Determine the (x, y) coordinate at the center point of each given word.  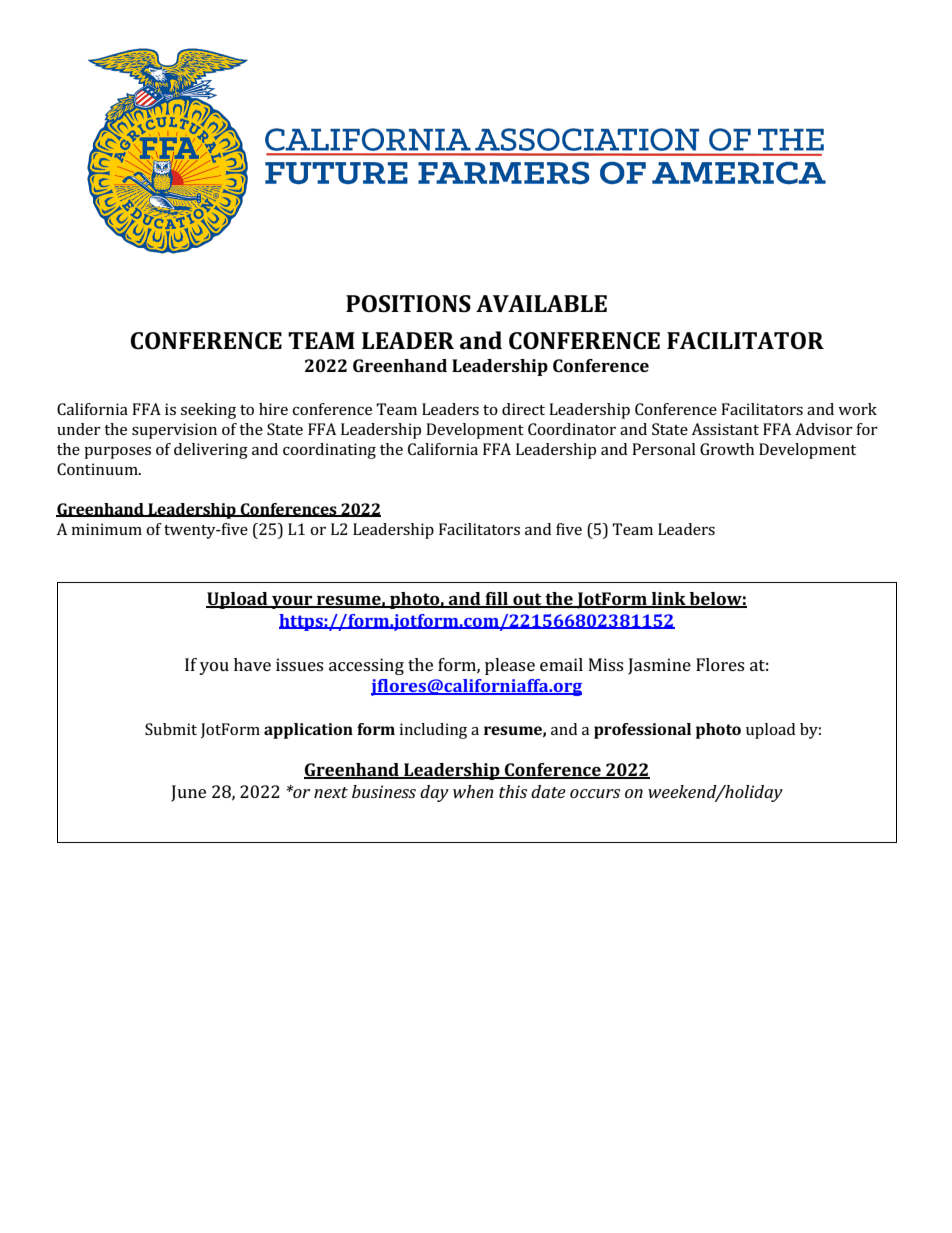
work (857, 409)
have (252, 664)
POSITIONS (408, 304)
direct (523, 409)
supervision (174, 431)
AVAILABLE (541, 303)
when (473, 791)
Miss (606, 664)
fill (496, 599)
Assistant (725, 429)
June (188, 793)
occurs (595, 793)
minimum (107, 529)
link (669, 599)
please (510, 666)
